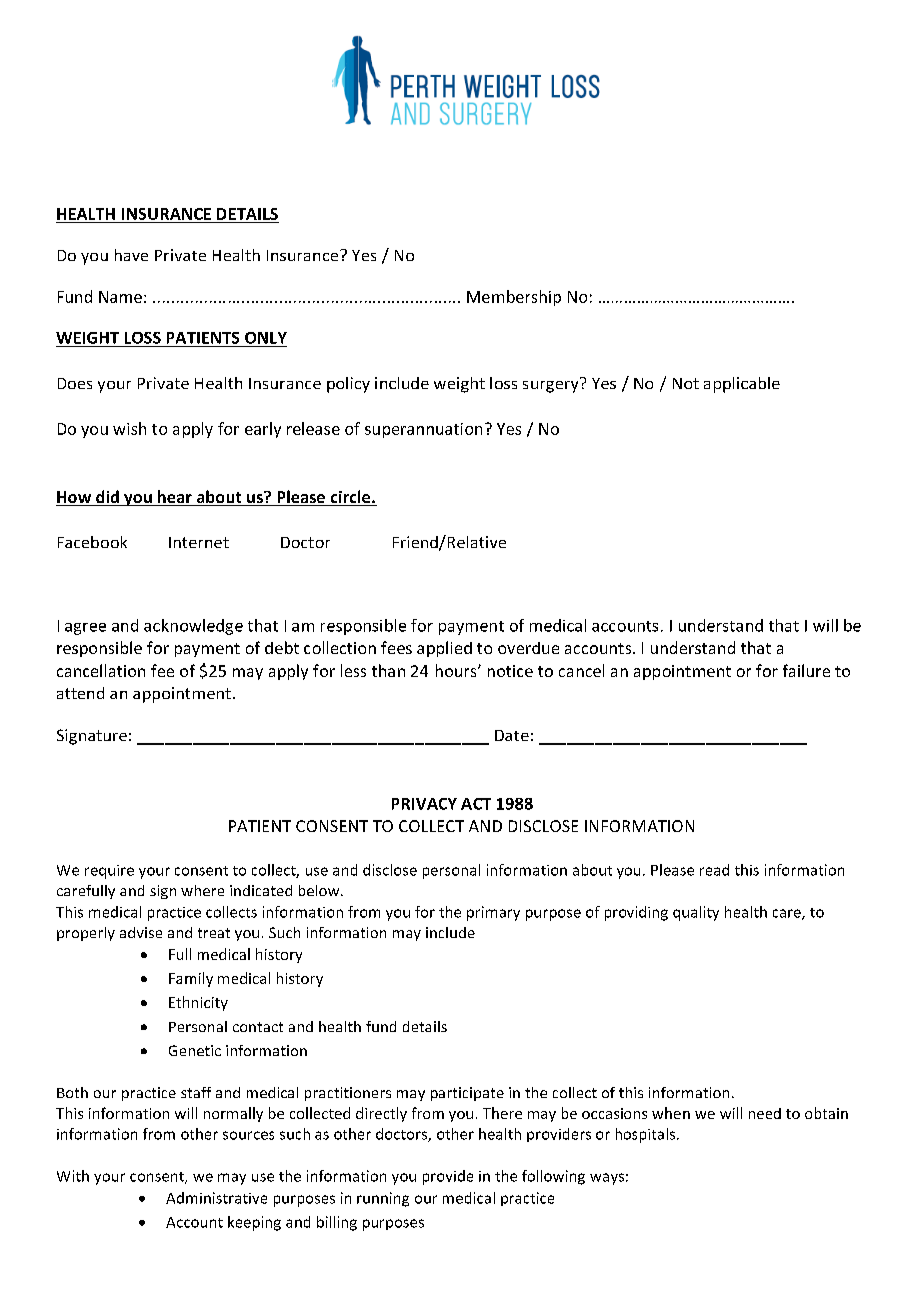 The image size is (924, 1308). Describe the element at coordinates (806, 670) in the screenshot. I see `failure` at that location.
